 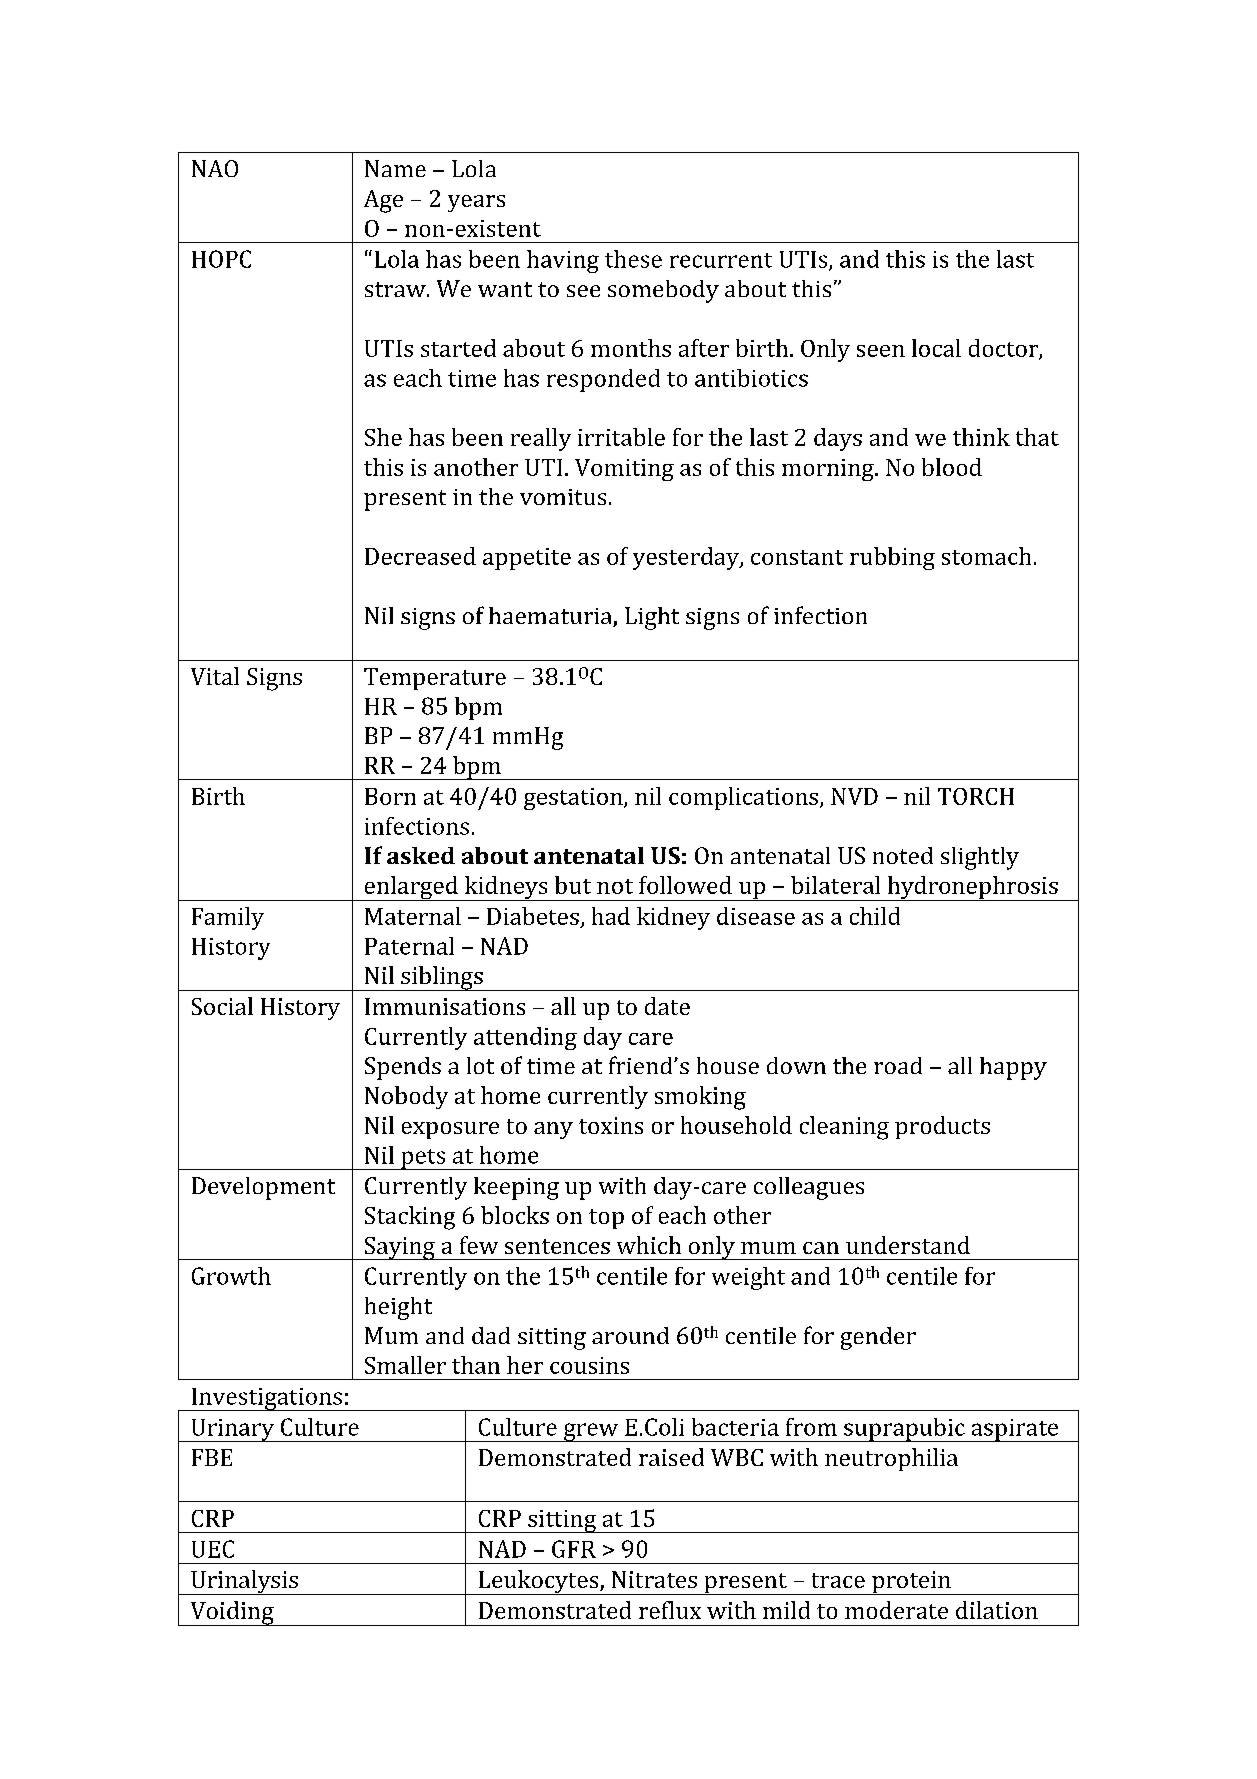 What do you see at coordinates (936, 348) in the page?
I see `local` at bounding box center [936, 348].
